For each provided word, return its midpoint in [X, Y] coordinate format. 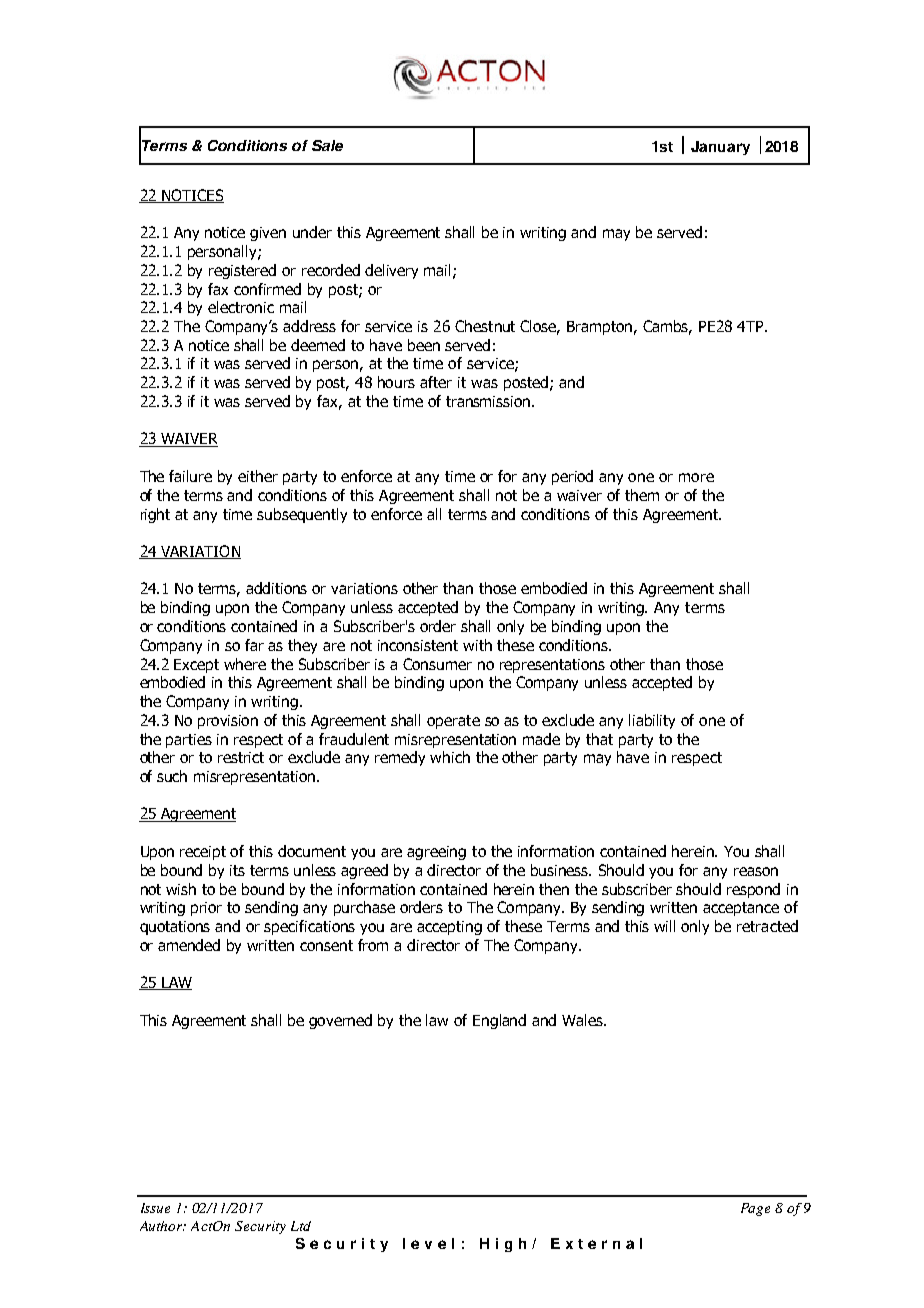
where [245, 664]
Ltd [301, 1226]
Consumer [437, 664]
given [268, 234]
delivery [391, 271]
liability [652, 721]
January [720, 148]
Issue [155, 1208]
